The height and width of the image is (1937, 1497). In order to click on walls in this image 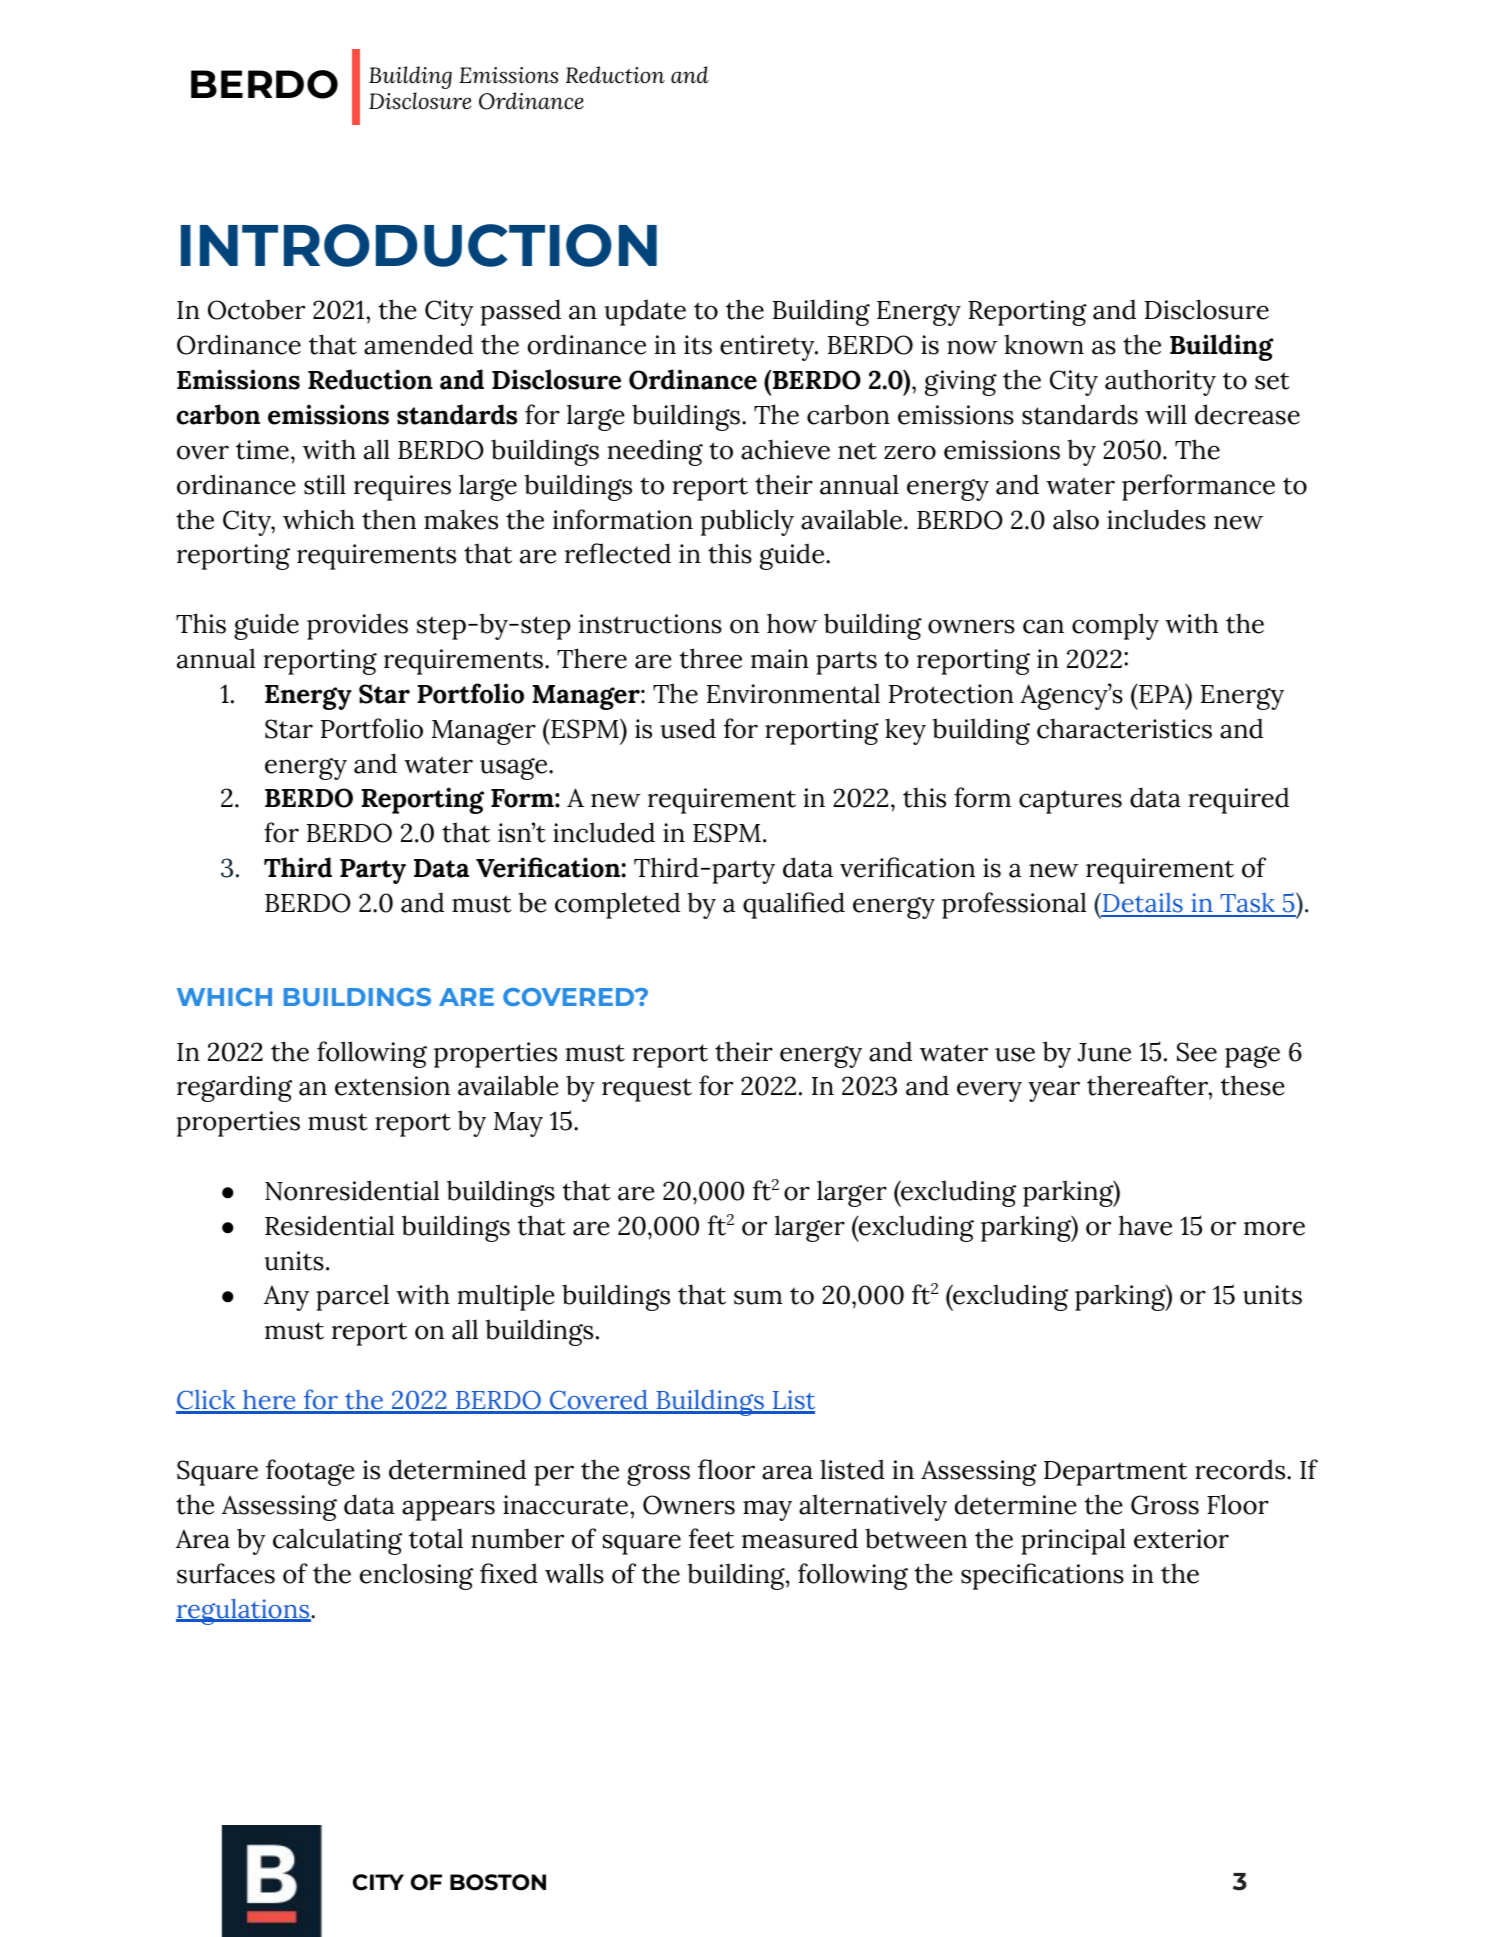, I will do `click(574, 1573)`.
